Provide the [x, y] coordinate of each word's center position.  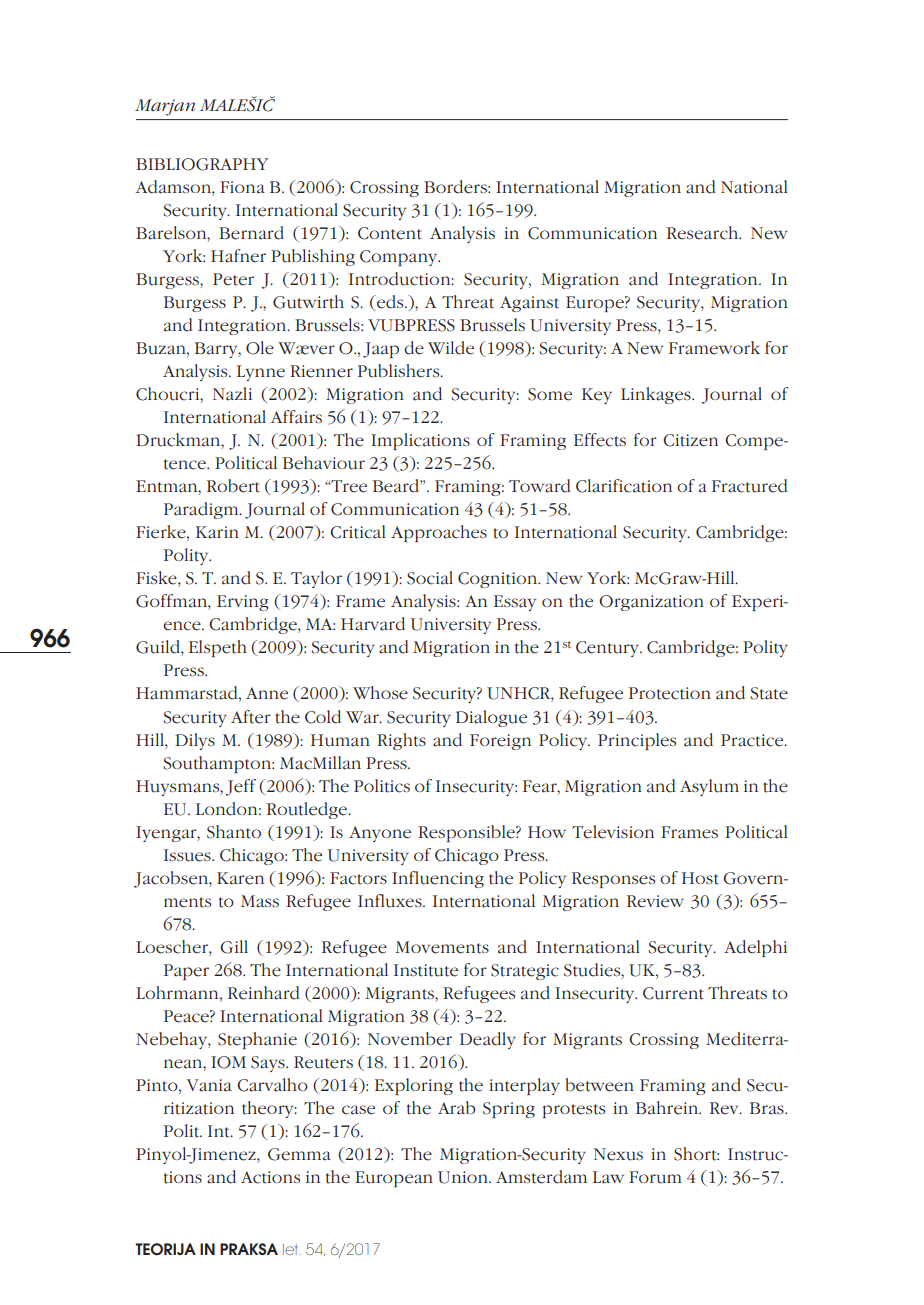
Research [704, 233]
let [292, 1249]
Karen [240, 878]
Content [390, 233]
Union [464, 1177]
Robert [233, 486]
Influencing [438, 879]
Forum [655, 1177]
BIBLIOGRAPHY [202, 164]
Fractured [750, 486]
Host [700, 878]
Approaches [439, 533]
